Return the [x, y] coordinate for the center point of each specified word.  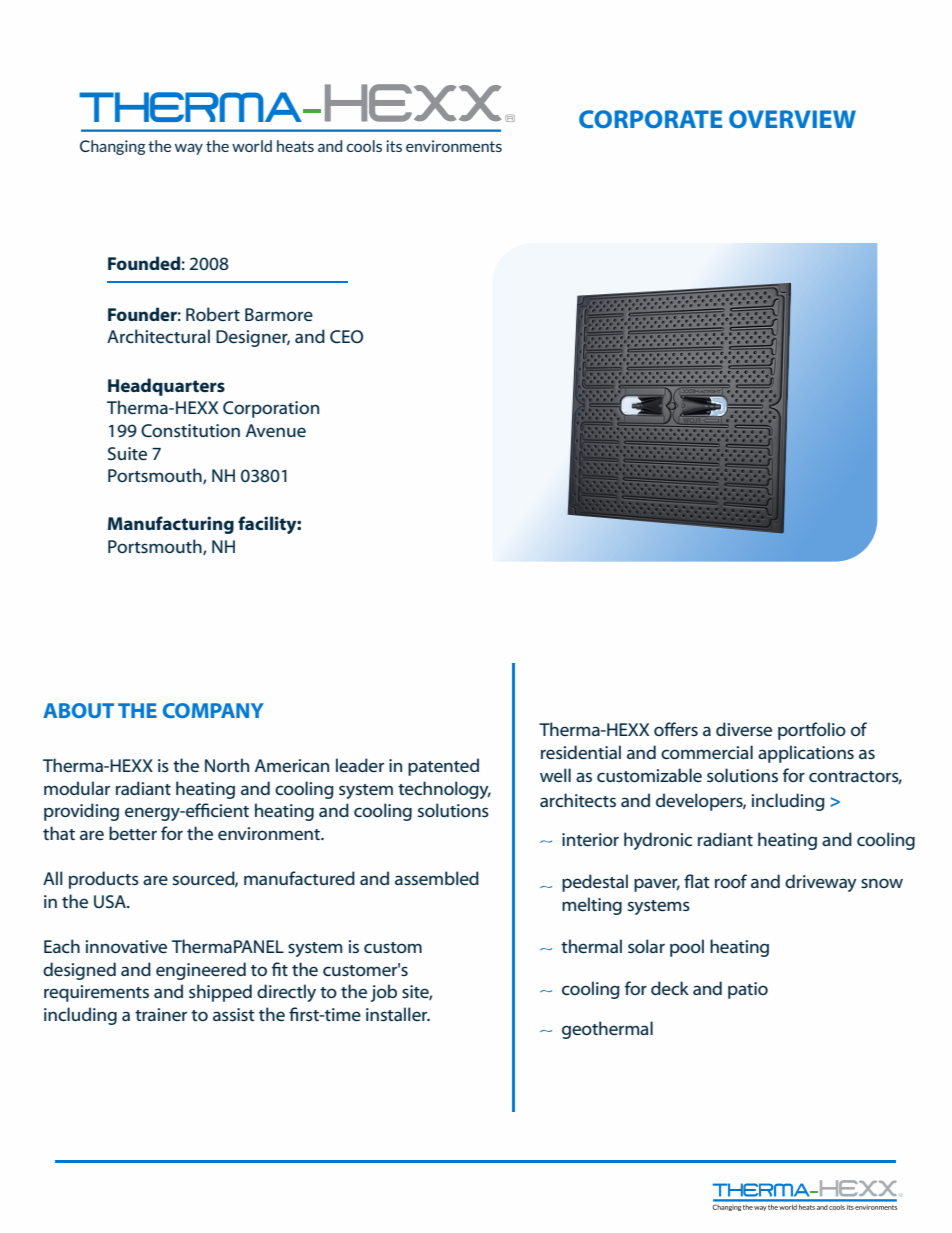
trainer [161, 1014]
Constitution [190, 430]
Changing [113, 147]
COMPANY [213, 710]
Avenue [276, 430]
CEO [346, 336]
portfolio [812, 731]
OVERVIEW [792, 119]
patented [443, 767]
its [394, 146]
